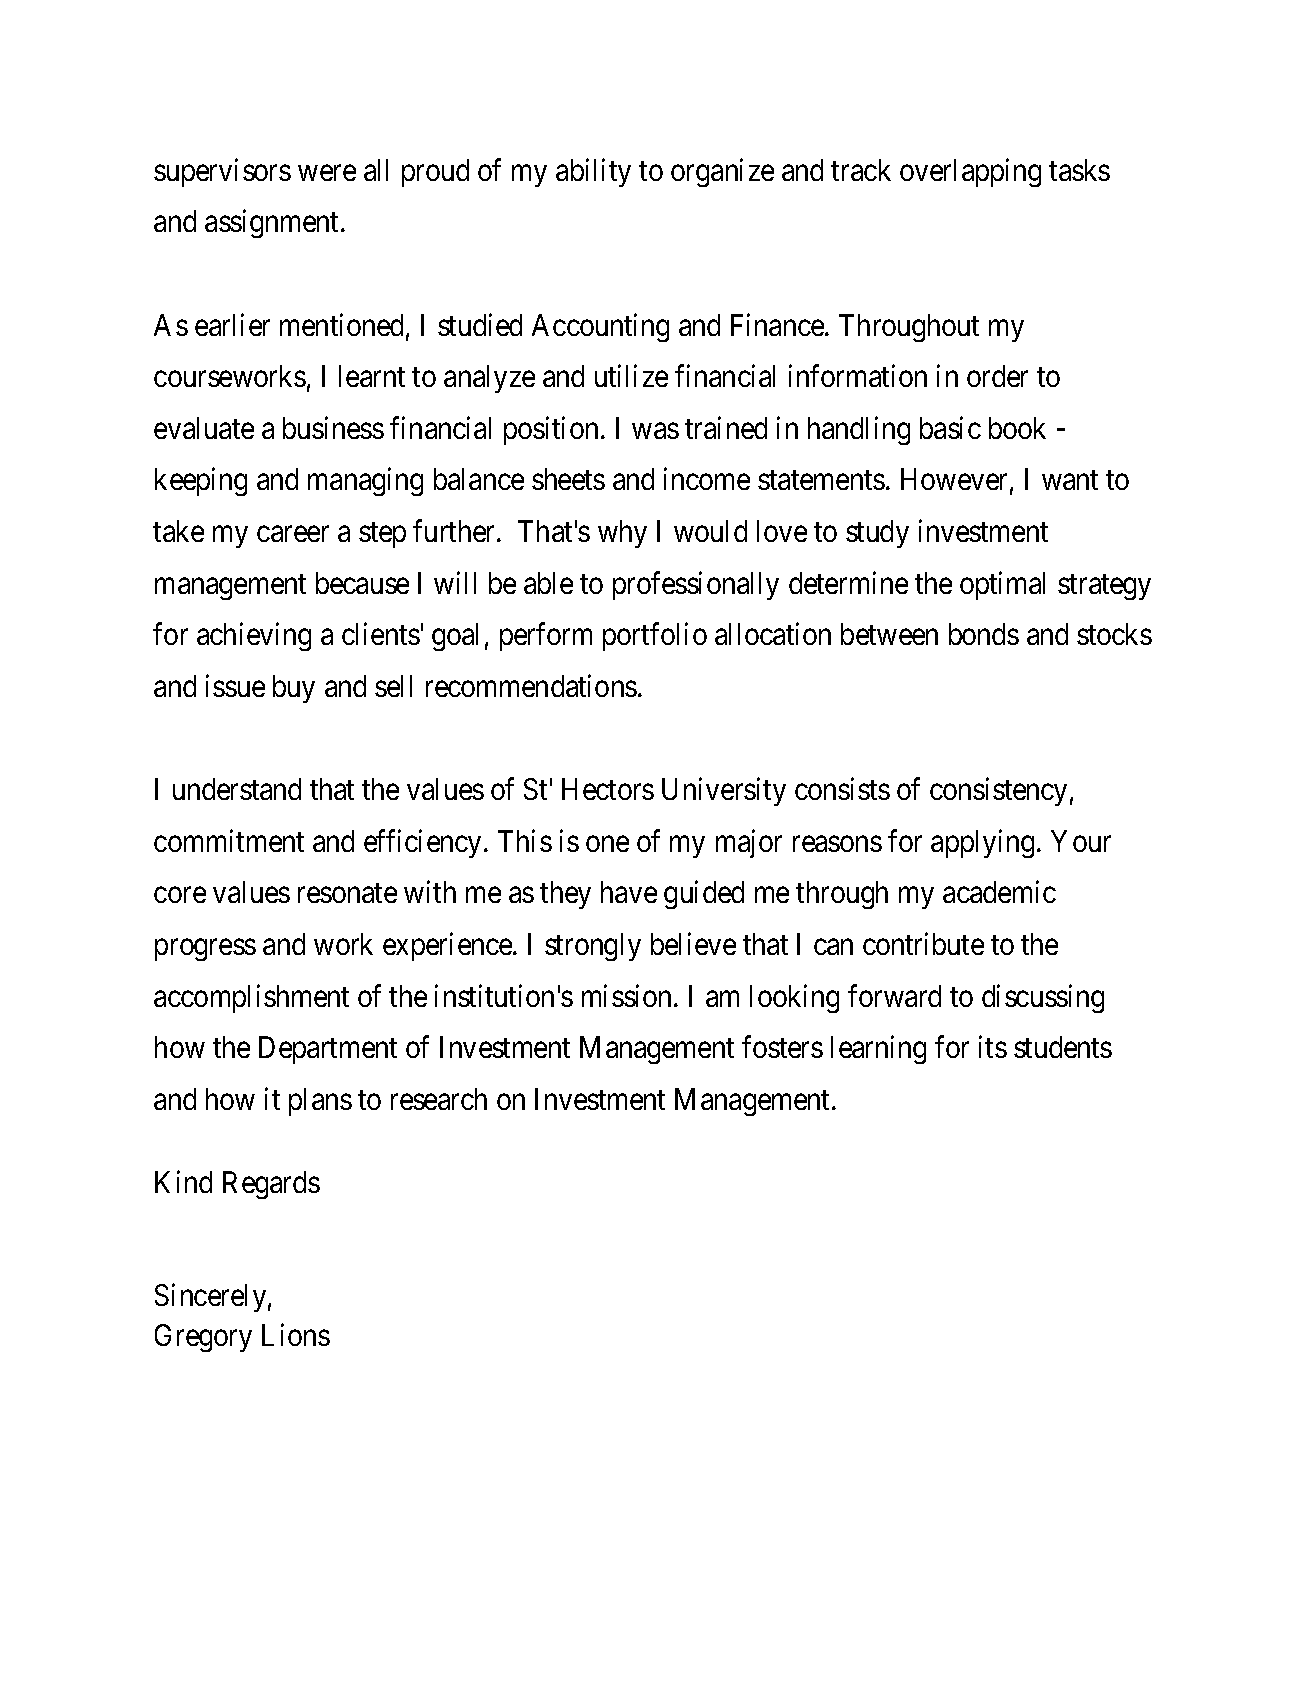 Image resolution: width=1308 pixels, height=1693 pixels. Describe the element at coordinates (273, 224) in the screenshot. I see `assignment` at that location.
